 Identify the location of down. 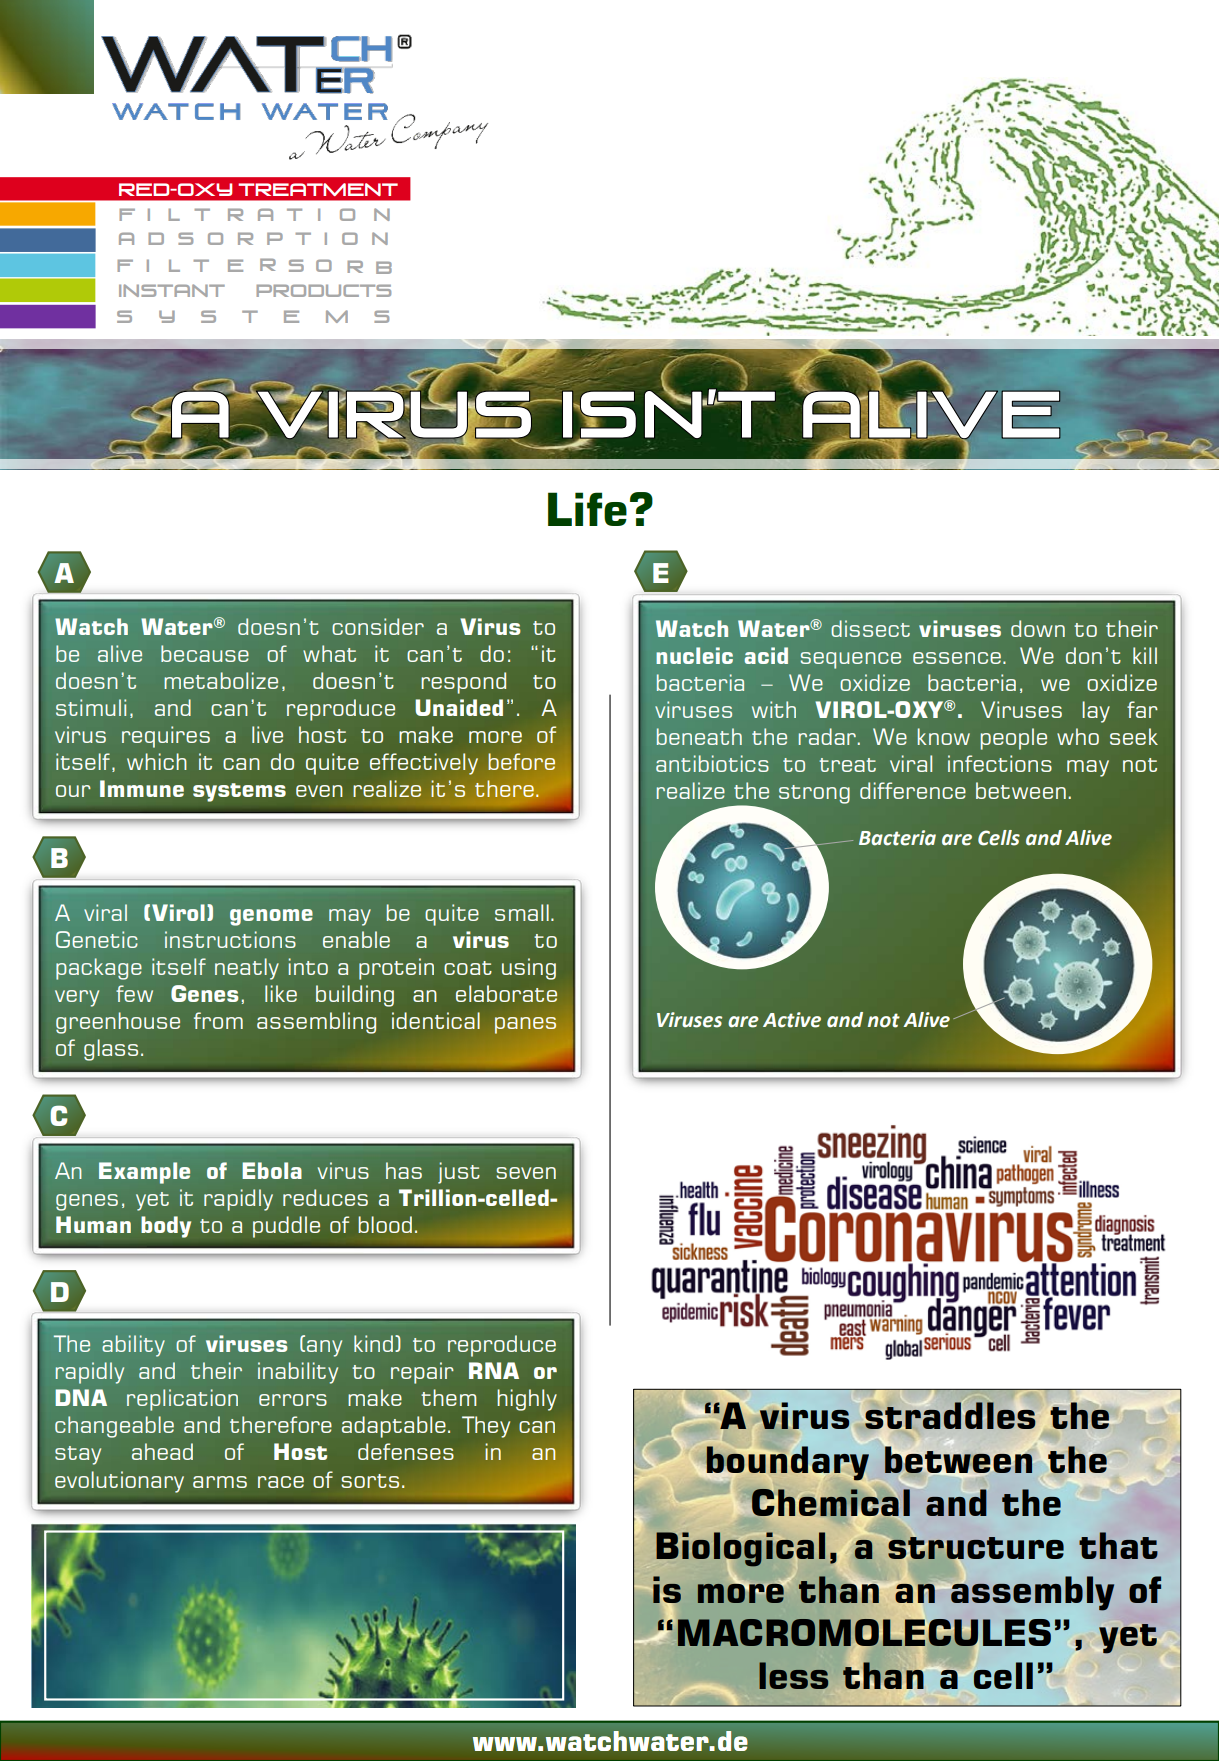
(1038, 628).
